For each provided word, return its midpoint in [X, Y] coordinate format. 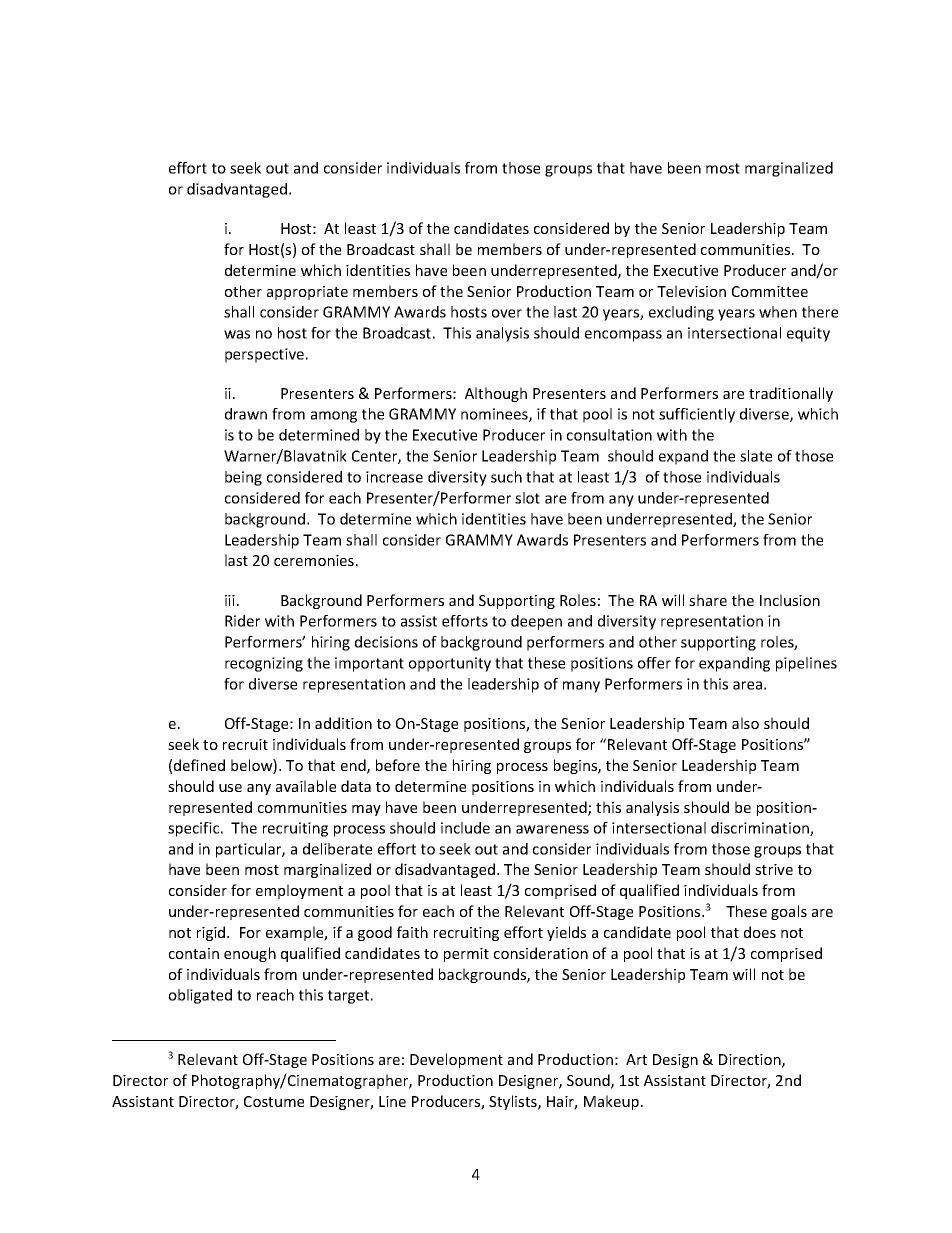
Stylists [514, 1102]
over [507, 313]
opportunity [450, 664]
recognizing [264, 664]
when [778, 312]
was [237, 334]
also [745, 723]
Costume [274, 1101]
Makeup [611, 1102]
